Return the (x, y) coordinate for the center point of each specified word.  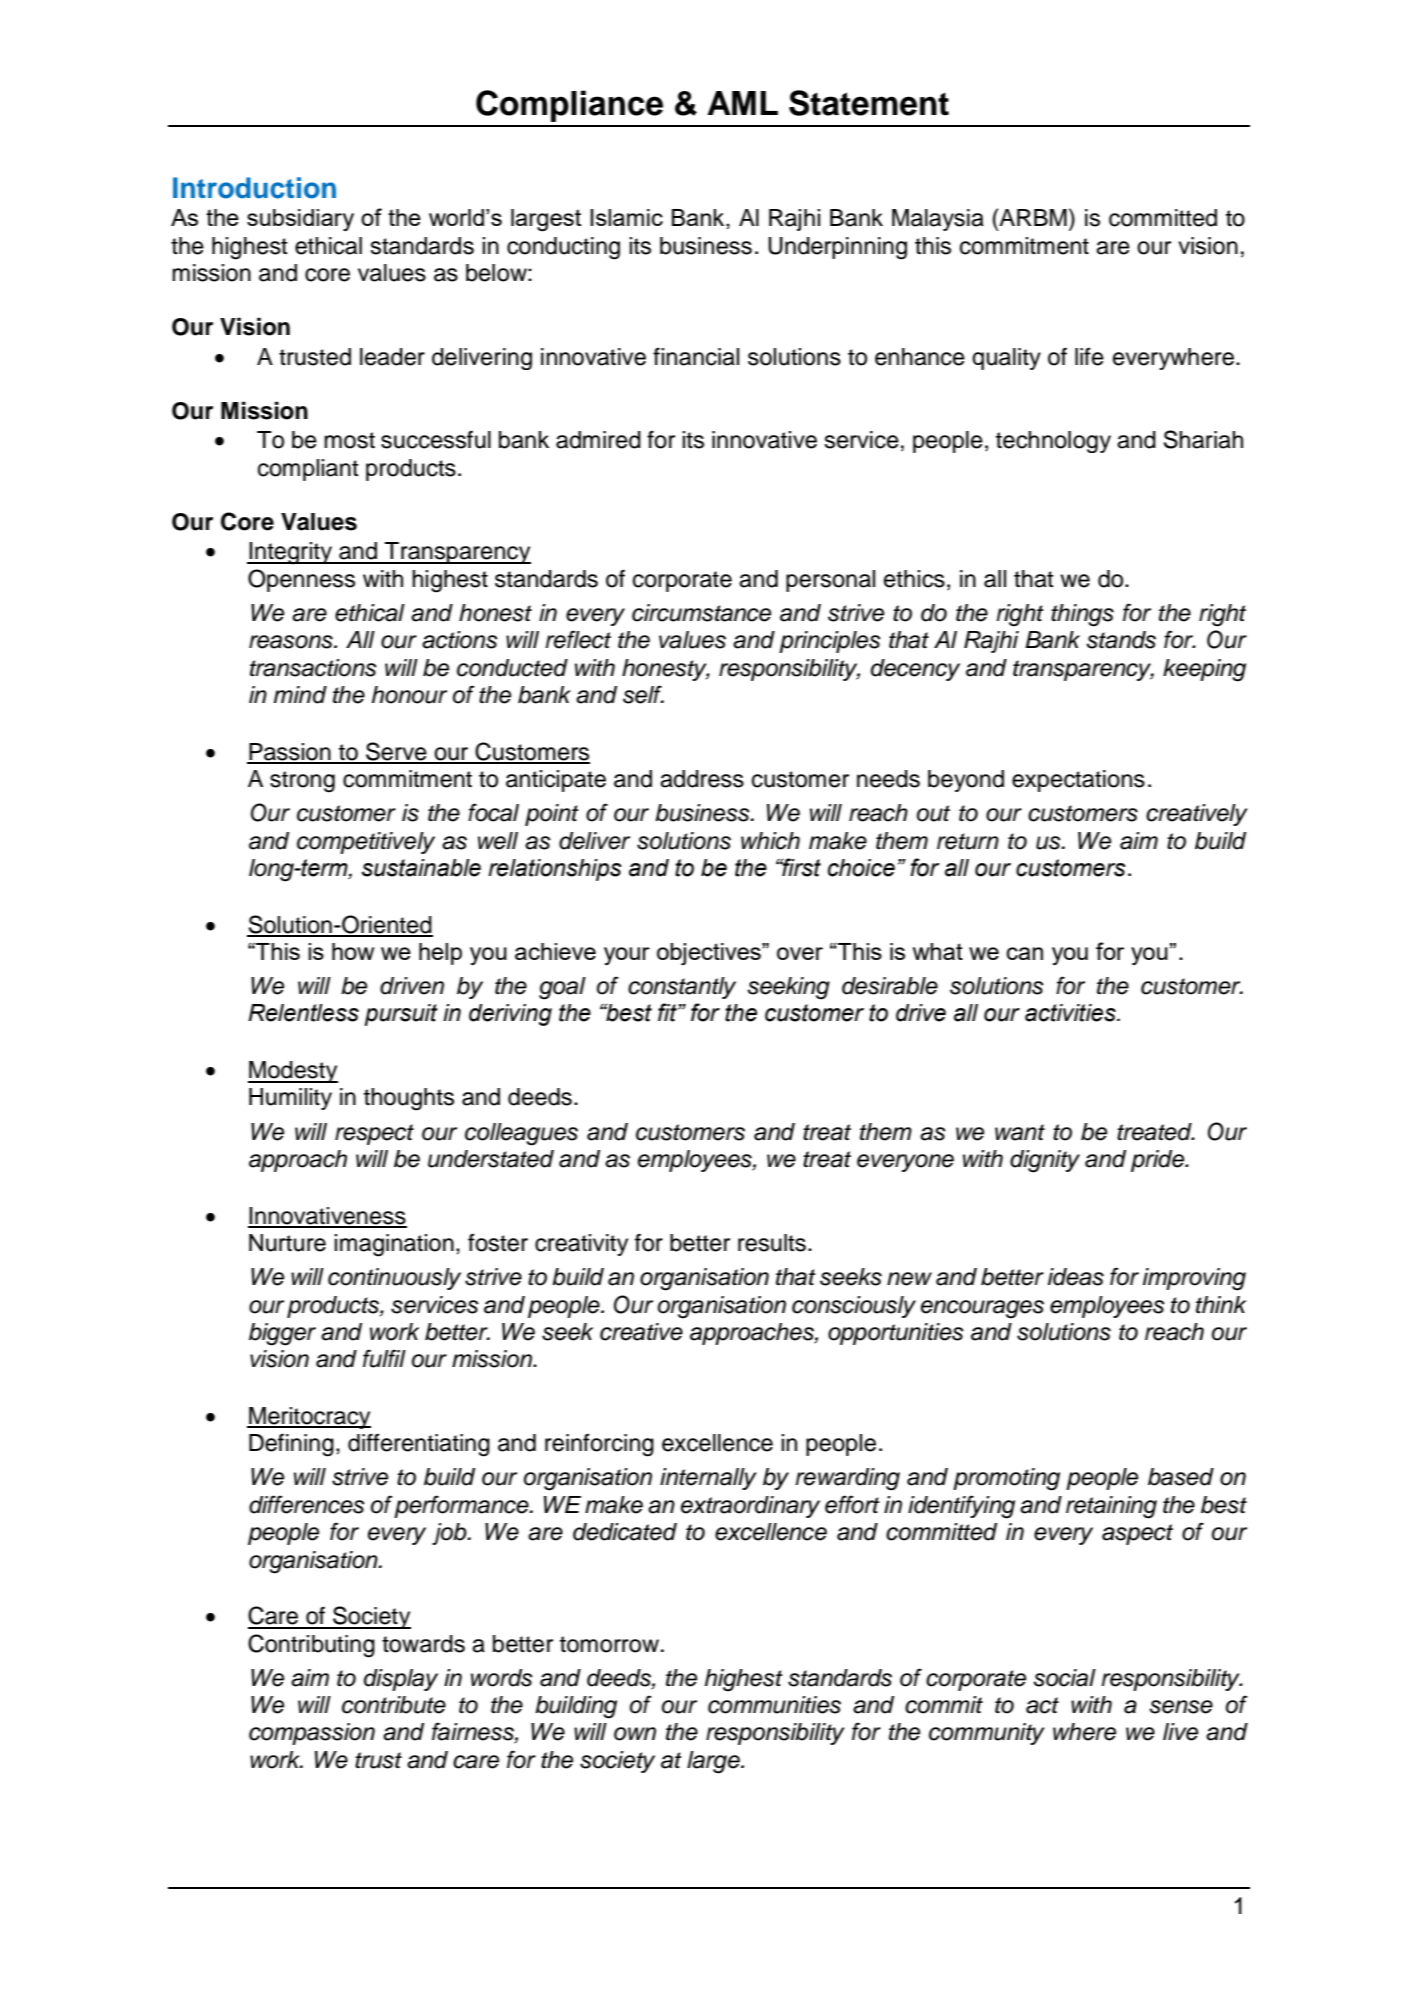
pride (1159, 1161)
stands (1121, 640)
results (772, 1243)
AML (742, 103)
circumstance (701, 613)
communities (774, 1705)
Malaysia (938, 220)
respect (374, 1134)
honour (409, 695)
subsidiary (300, 220)
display (401, 1680)
